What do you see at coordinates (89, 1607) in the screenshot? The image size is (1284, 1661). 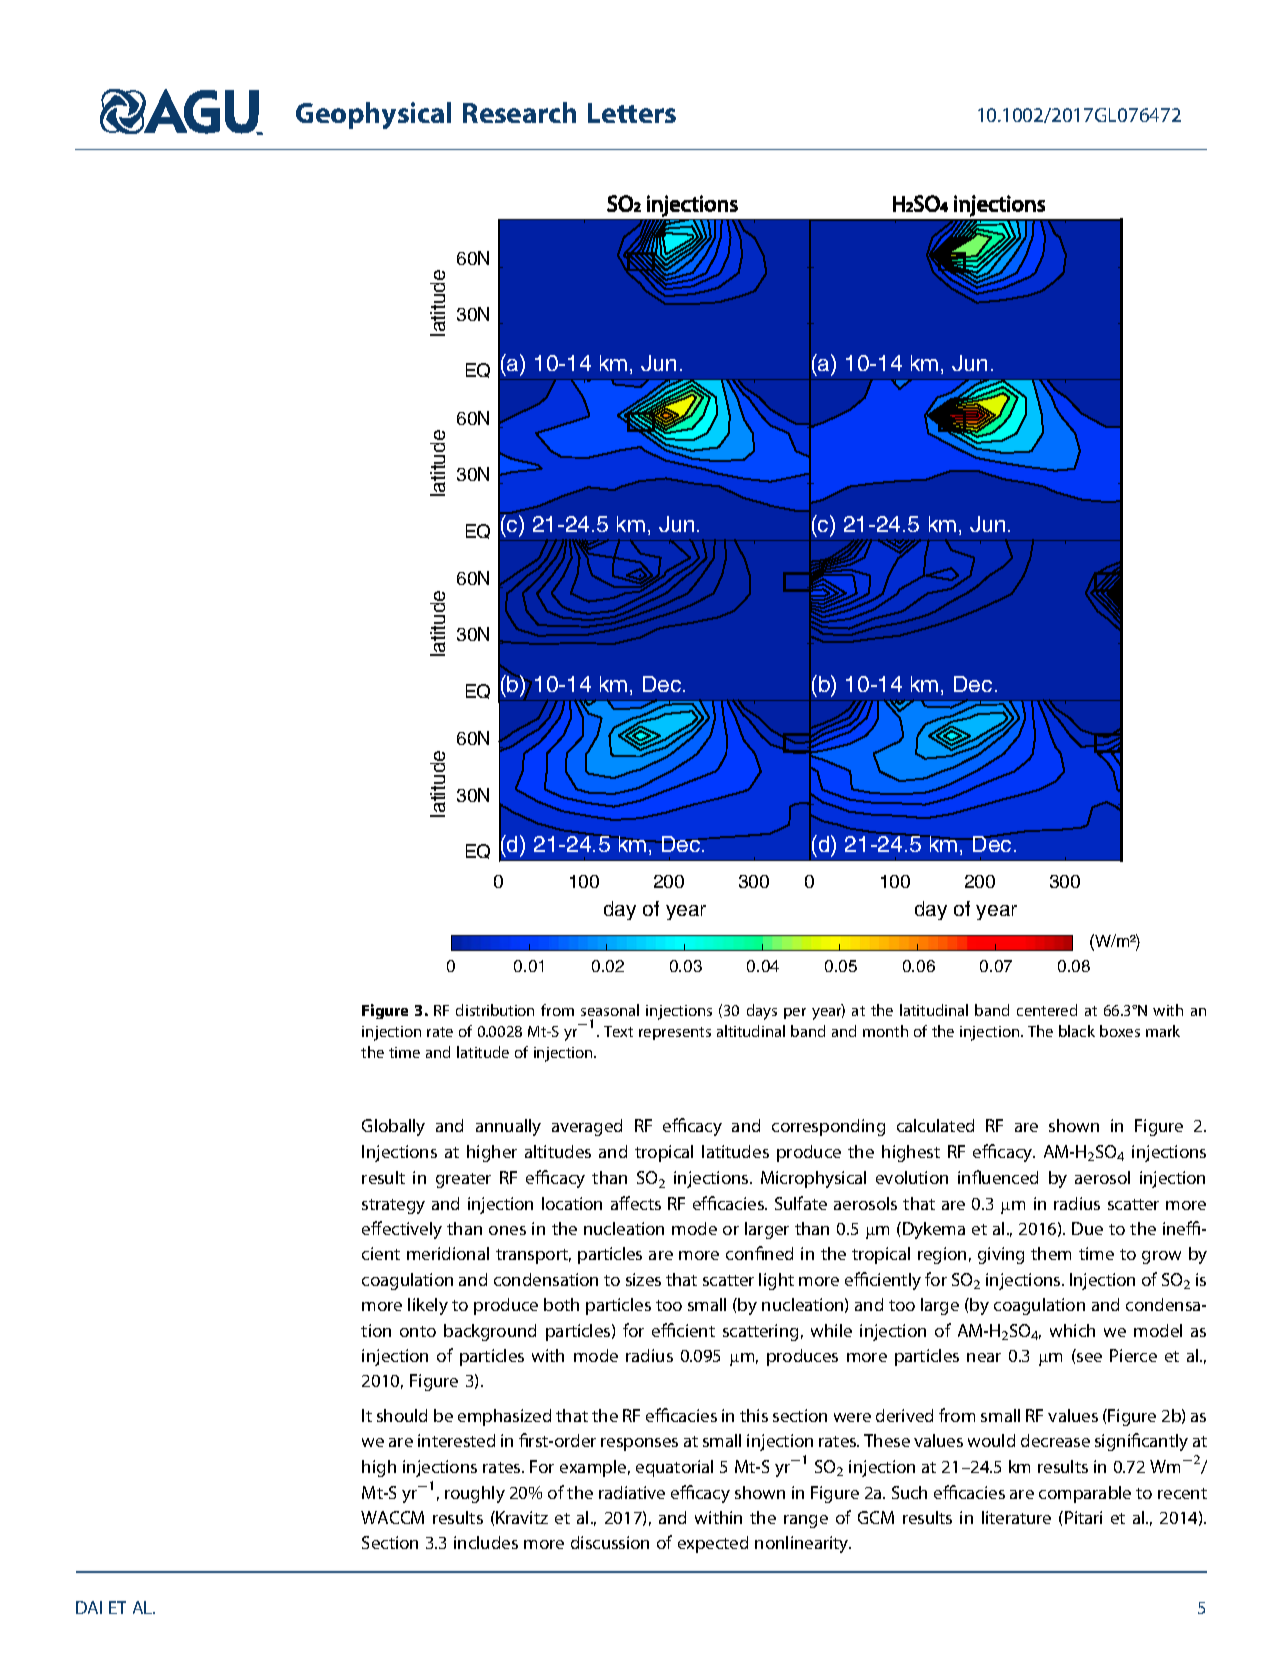 I see `DAI` at bounding box center [89, 1607].
